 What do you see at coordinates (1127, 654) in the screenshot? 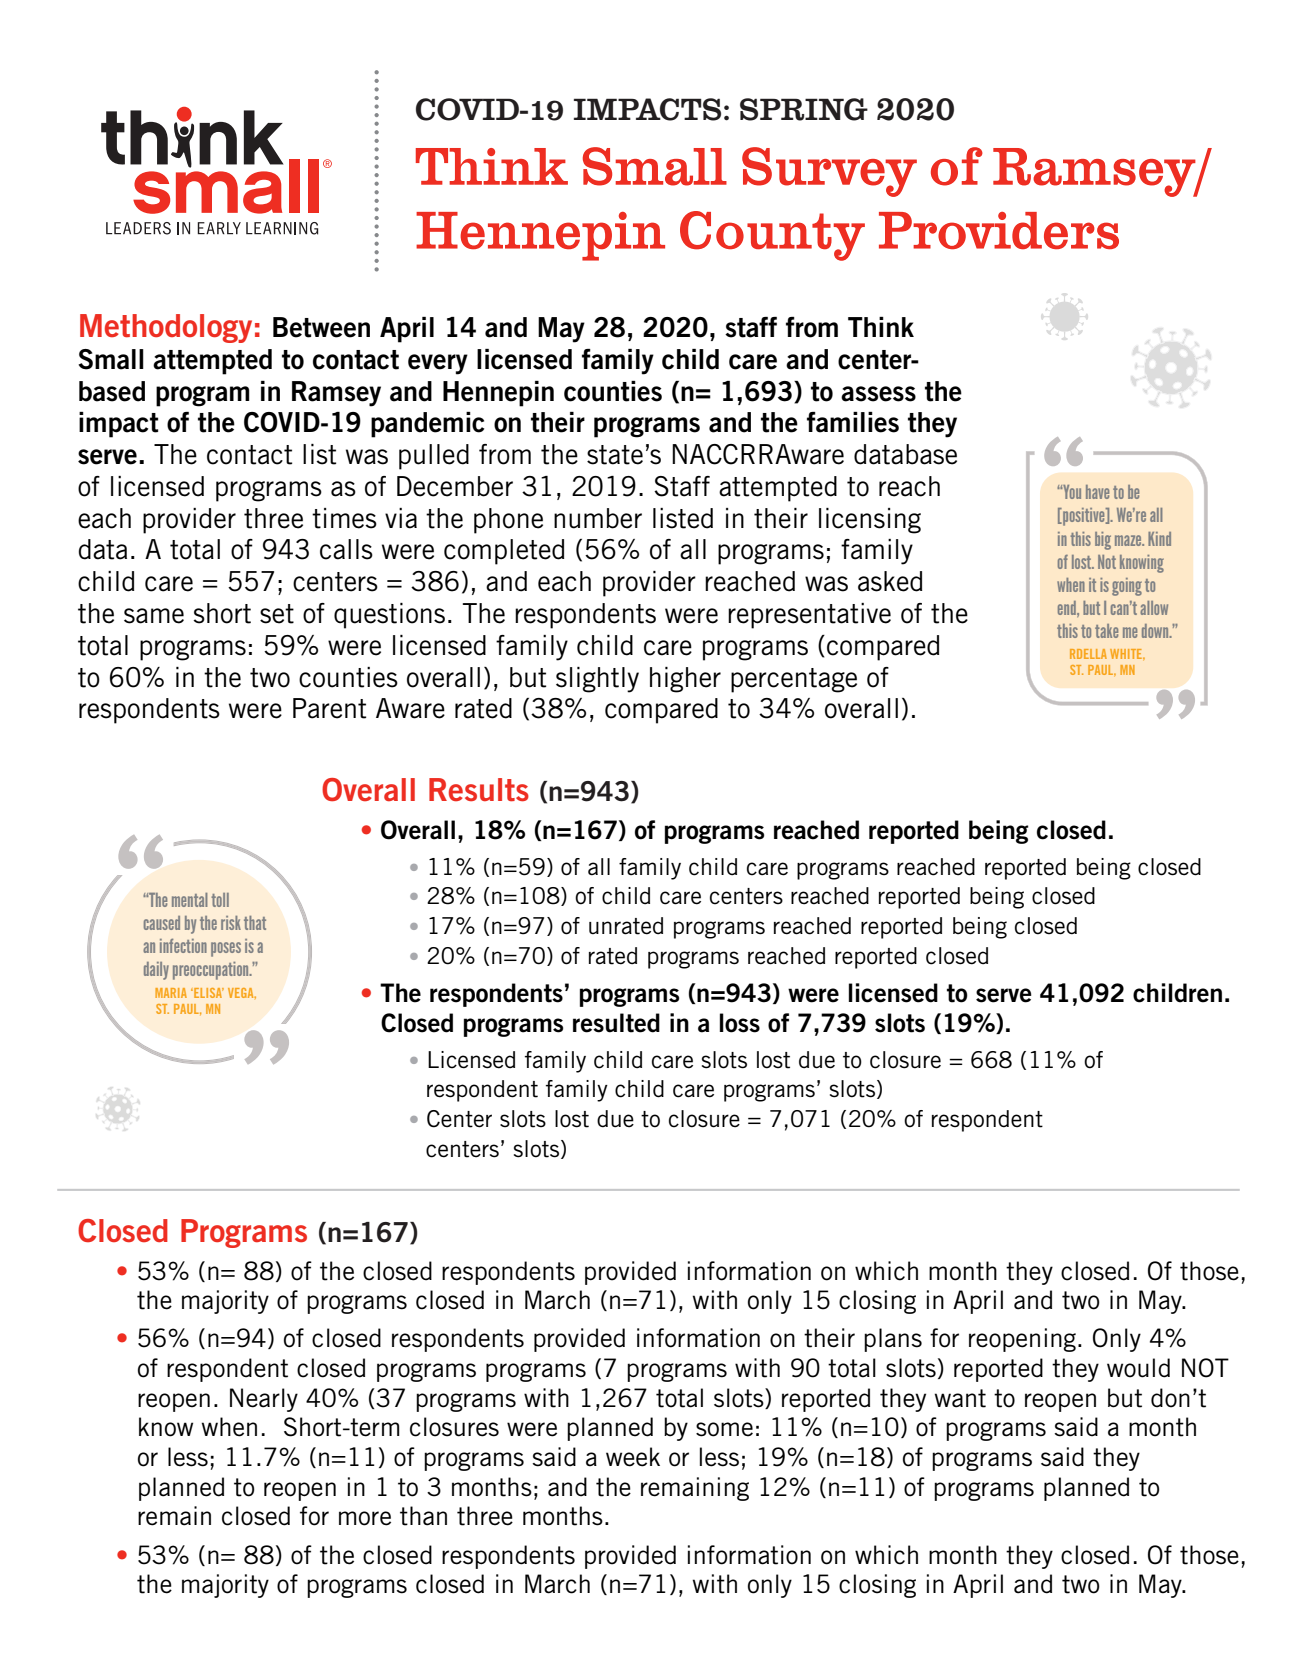
I see `WHITE` at bounding box center [1127, 654].
